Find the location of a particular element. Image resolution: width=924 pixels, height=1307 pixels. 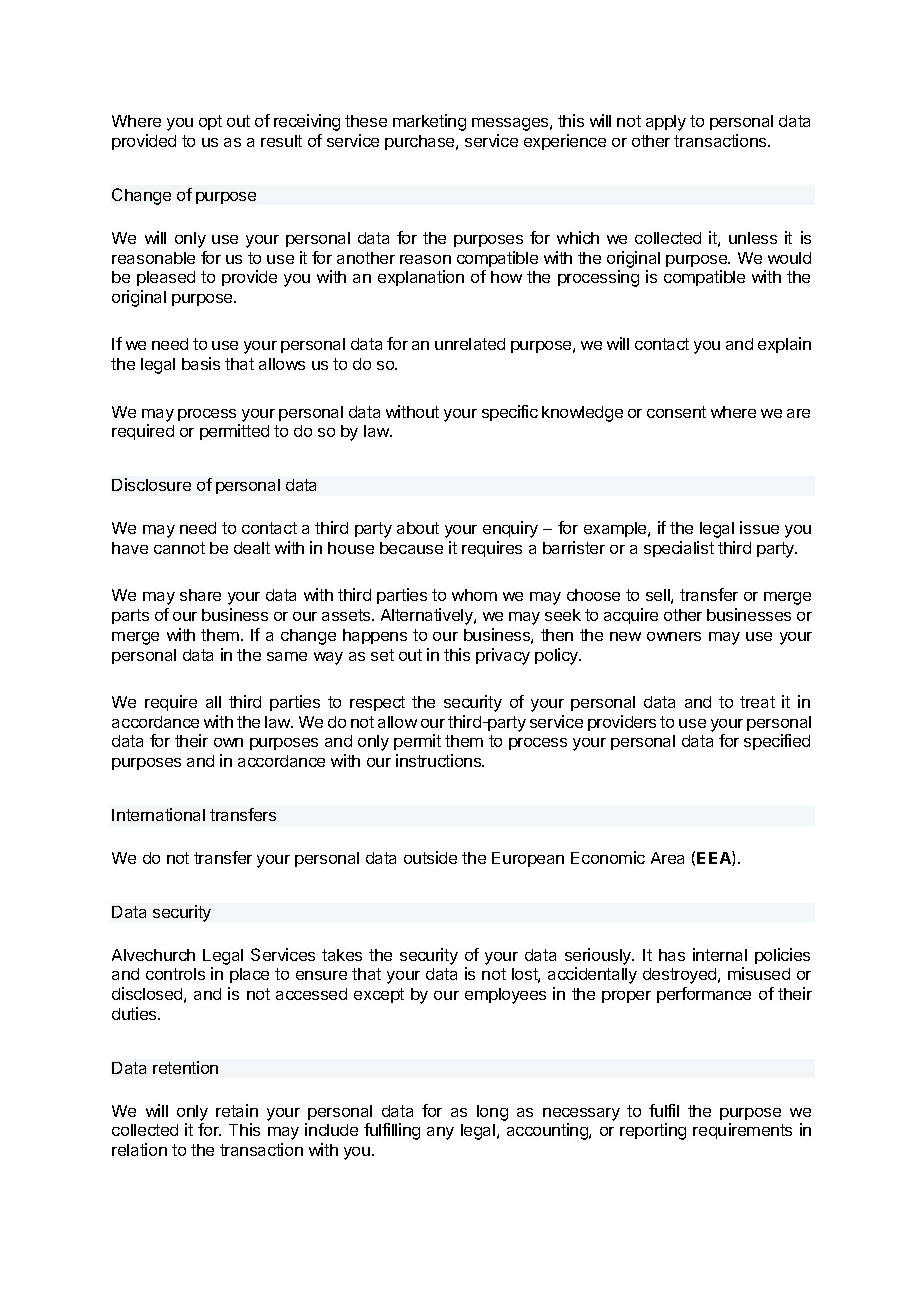

any is located at coordinates (440, 1133).
